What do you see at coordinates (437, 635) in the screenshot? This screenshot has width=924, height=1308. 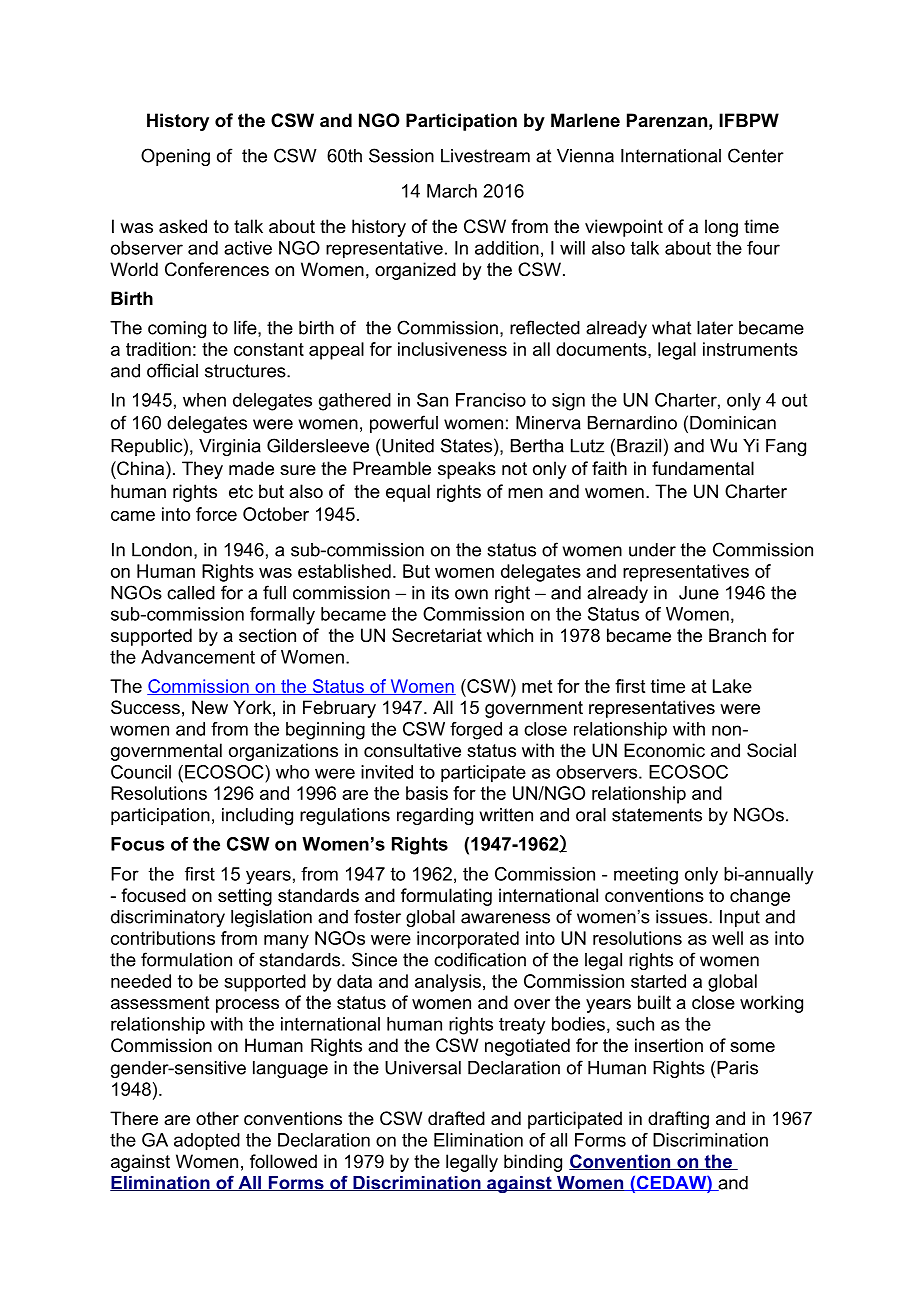 I see `Secretariat` at bounding box center [437, 635].
